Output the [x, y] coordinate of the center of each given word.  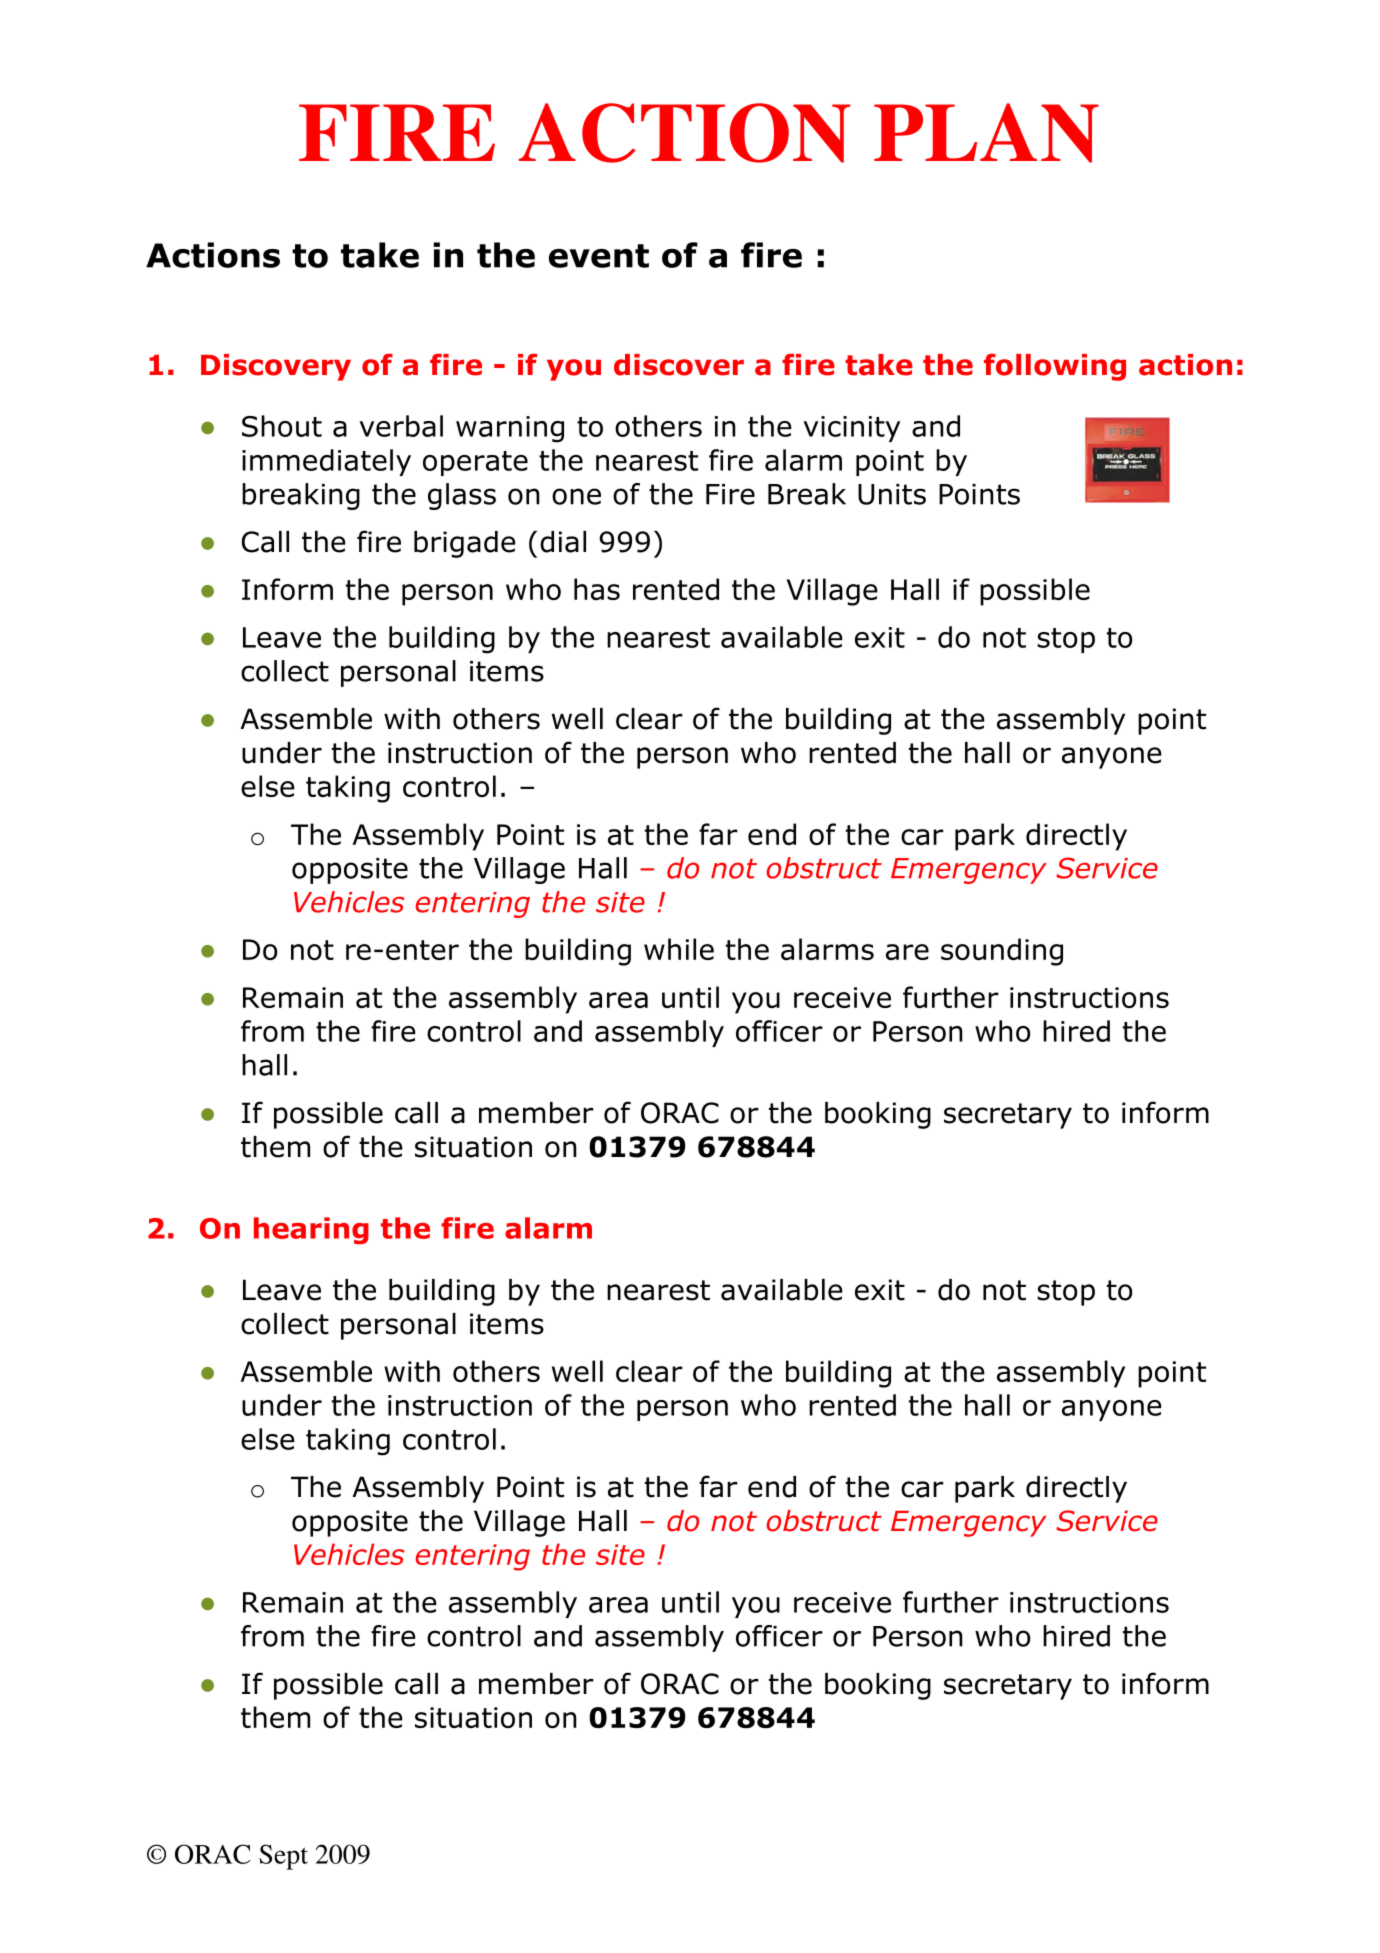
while [679, 949]
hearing [311, 1230]
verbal [401, 426]
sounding [1002, 952]
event [599, 256]
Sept [283, 1857]
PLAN [986, 133]
